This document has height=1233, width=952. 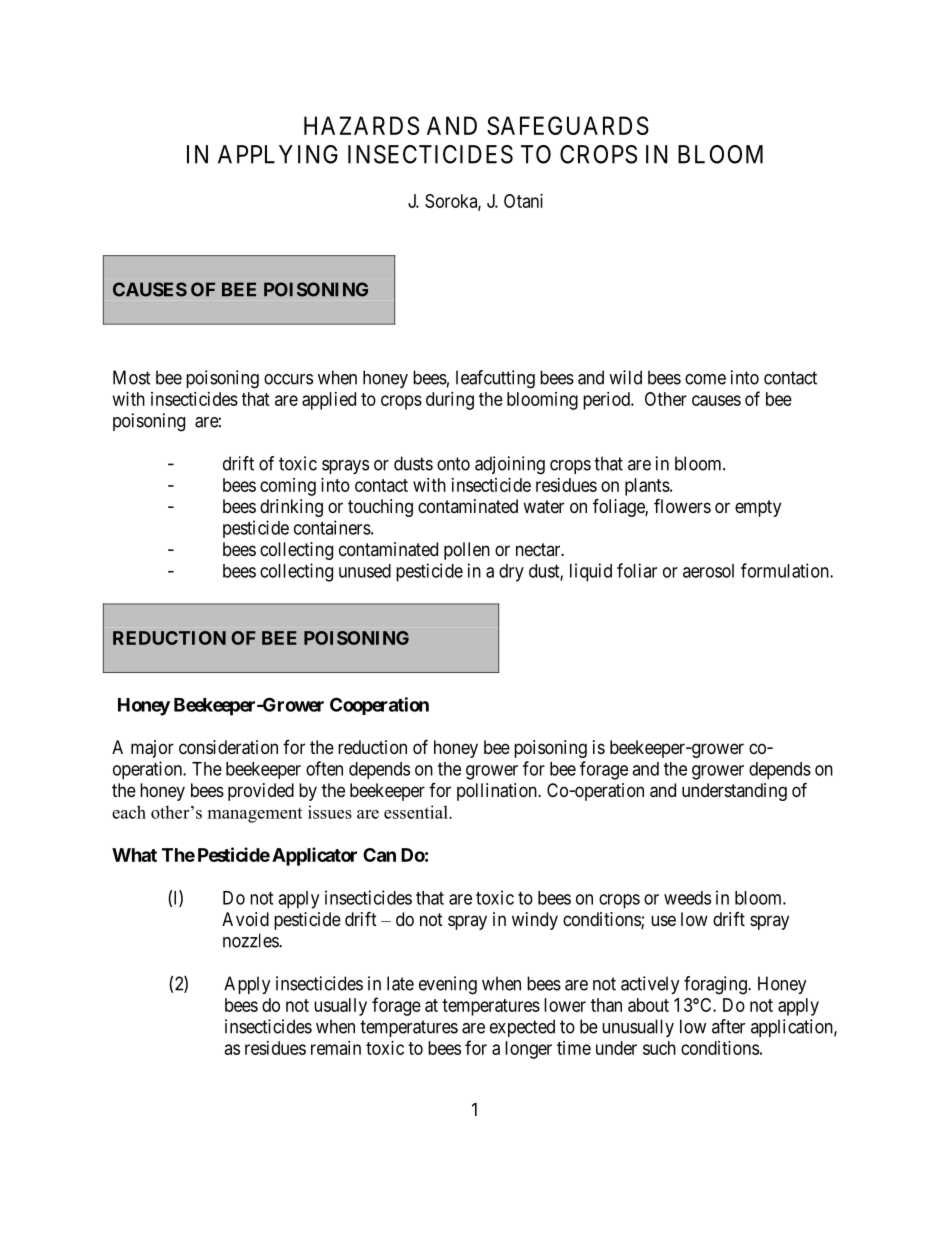 What do you see at coordinates (228, 747) in the document?
I see `consideration` at bounding box center [228, 747].
